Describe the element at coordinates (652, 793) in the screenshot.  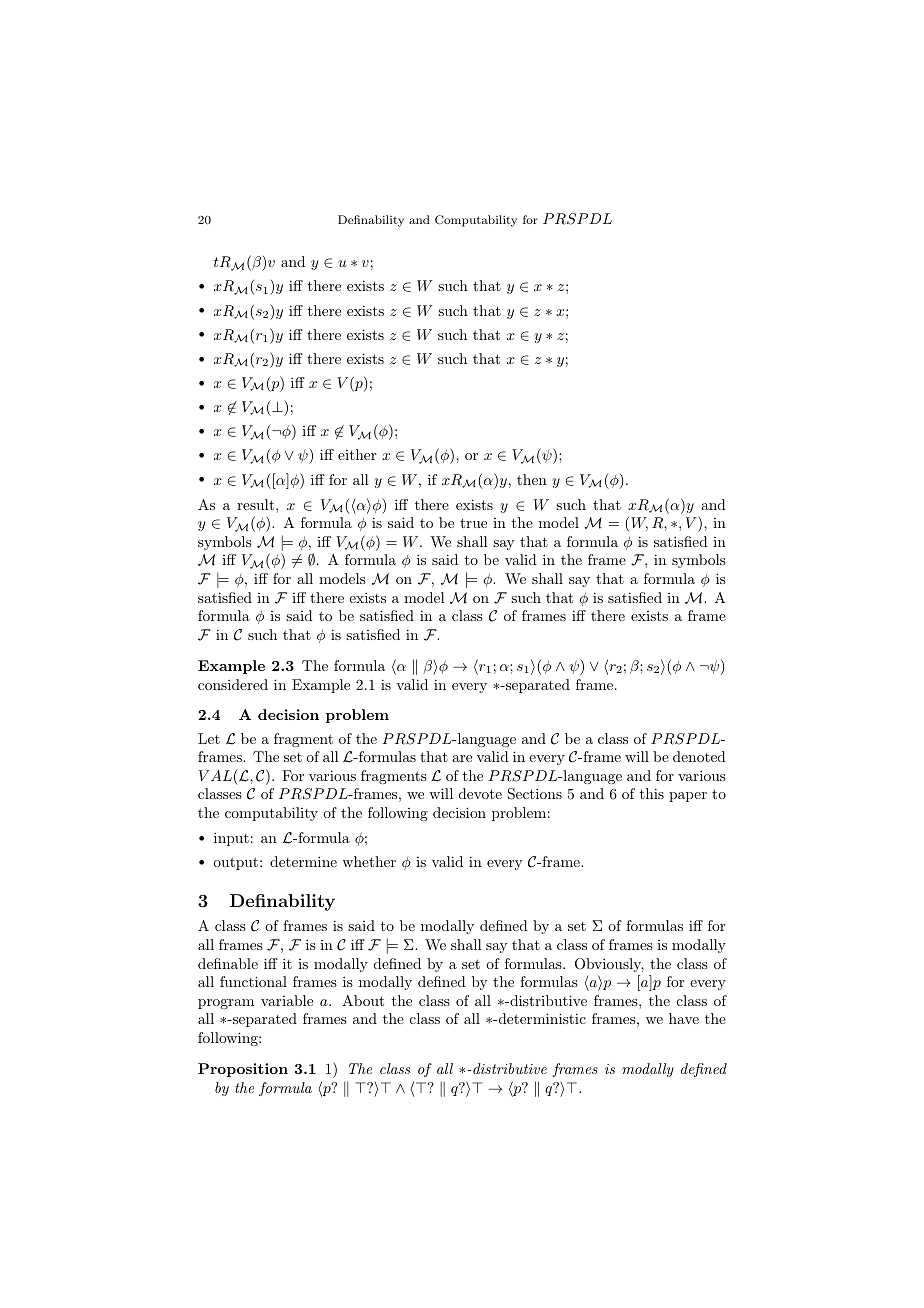
I see `this` at that location.
